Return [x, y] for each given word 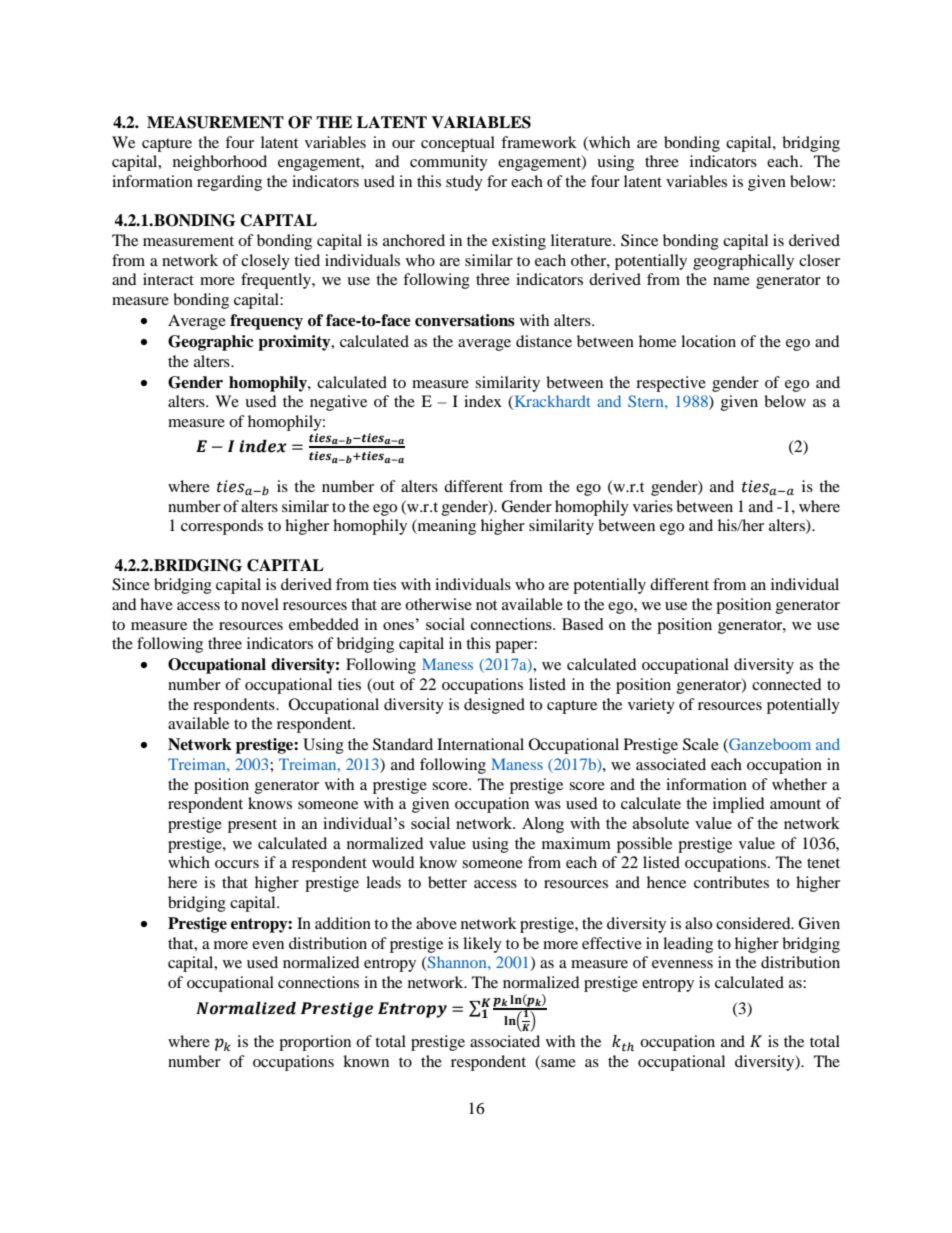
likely [482, 945]
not [486, 605]
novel [260, 604]
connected [787, 684]
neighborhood [220, 163]
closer [819, 260]
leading [688, 945]
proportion [315, 1043]
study [464, 183]
